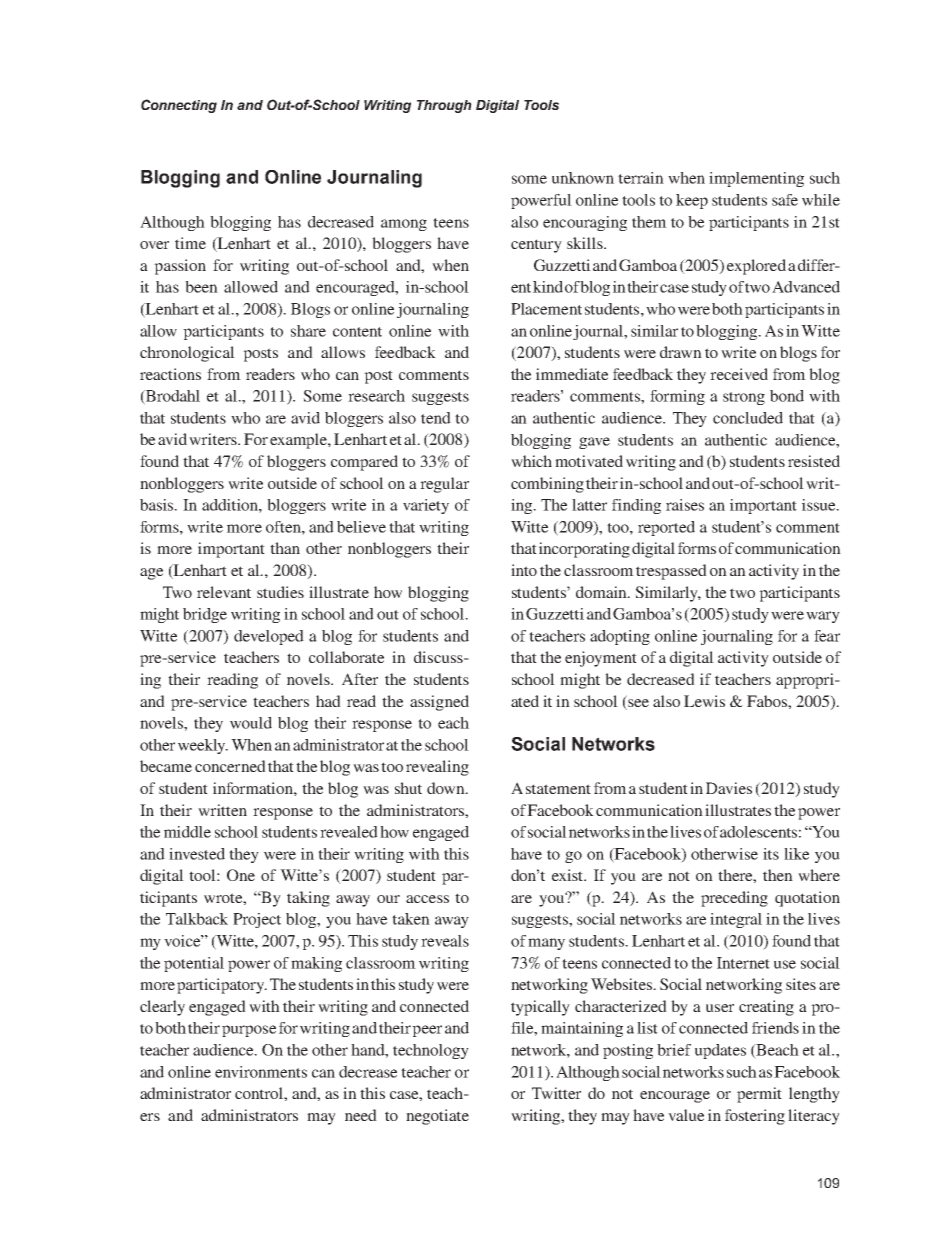  Describe the element at coordinates (437, 1117) in the screenshot. I see `negotiate` at that location.
